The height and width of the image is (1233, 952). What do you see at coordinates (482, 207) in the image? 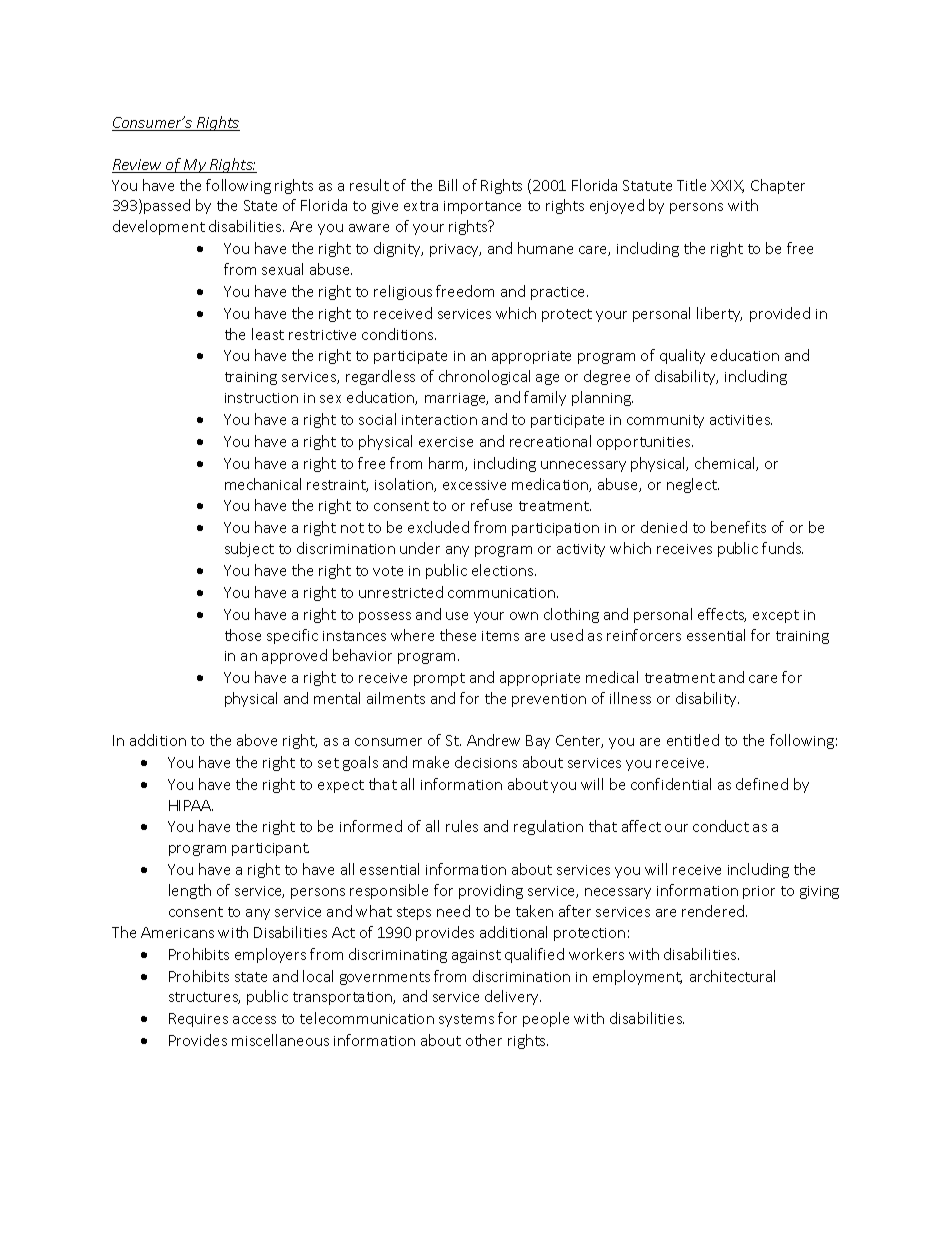
I see `importance` at bounding box center [482, 207].
